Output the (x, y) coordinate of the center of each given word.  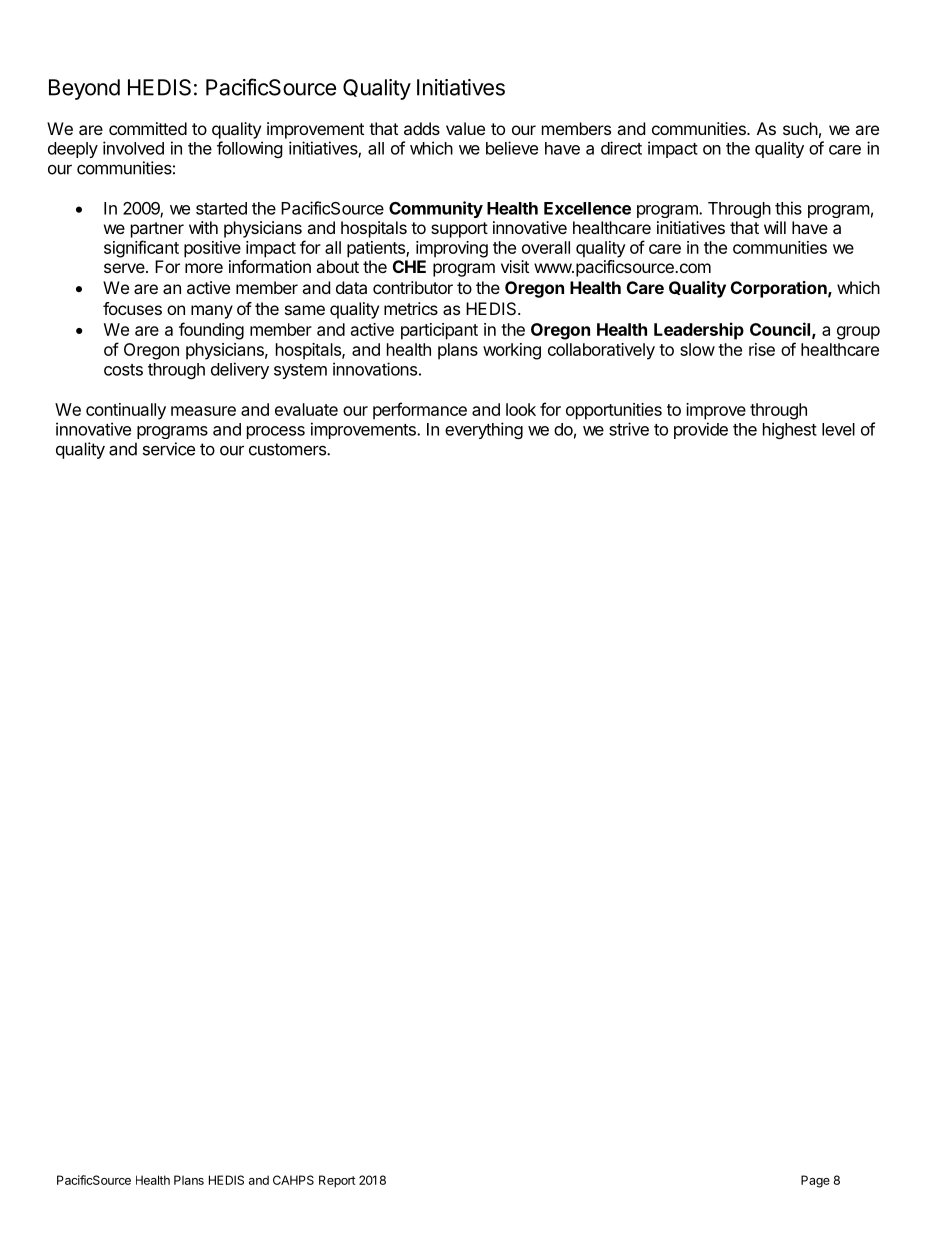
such (800, 128)
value (465, 128)
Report (337, 1181)
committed (148, 128)
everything (484, 430)
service (169, 449)
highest (790, 430)
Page (815, 1181)
